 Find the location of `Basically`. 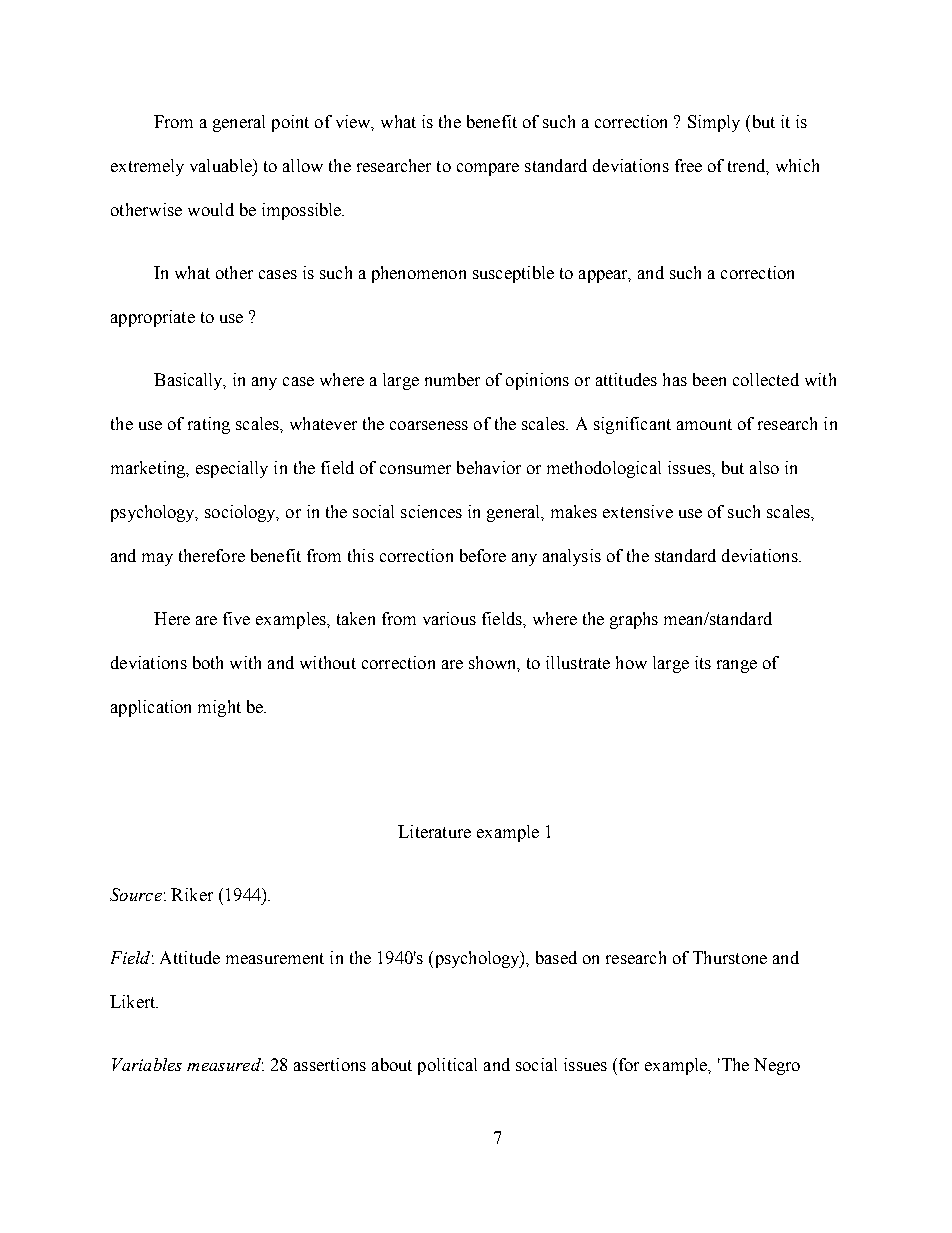

Basically is located at coordinates (190, 381).
